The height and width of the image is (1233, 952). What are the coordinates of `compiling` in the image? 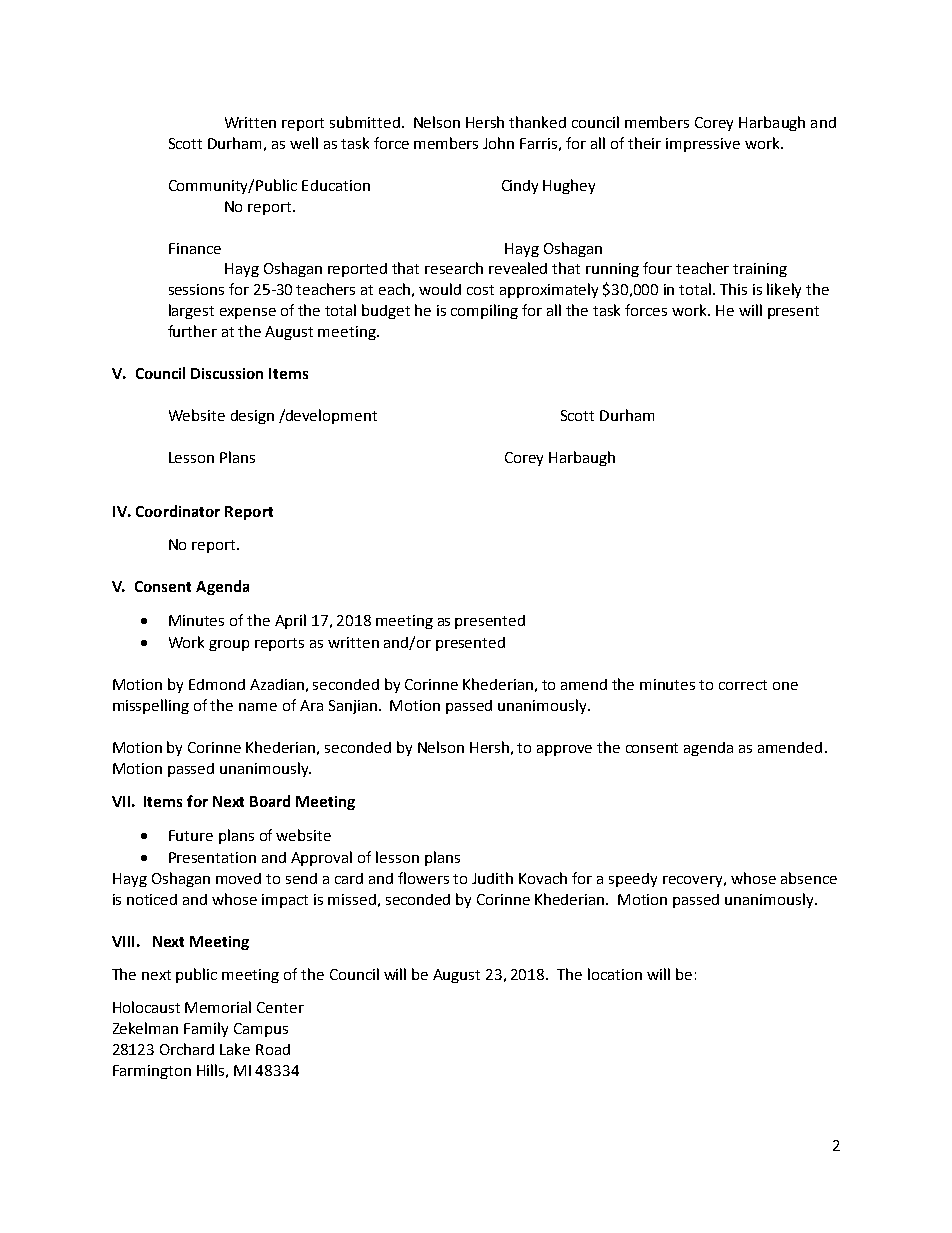 It's located at (484, 311).
